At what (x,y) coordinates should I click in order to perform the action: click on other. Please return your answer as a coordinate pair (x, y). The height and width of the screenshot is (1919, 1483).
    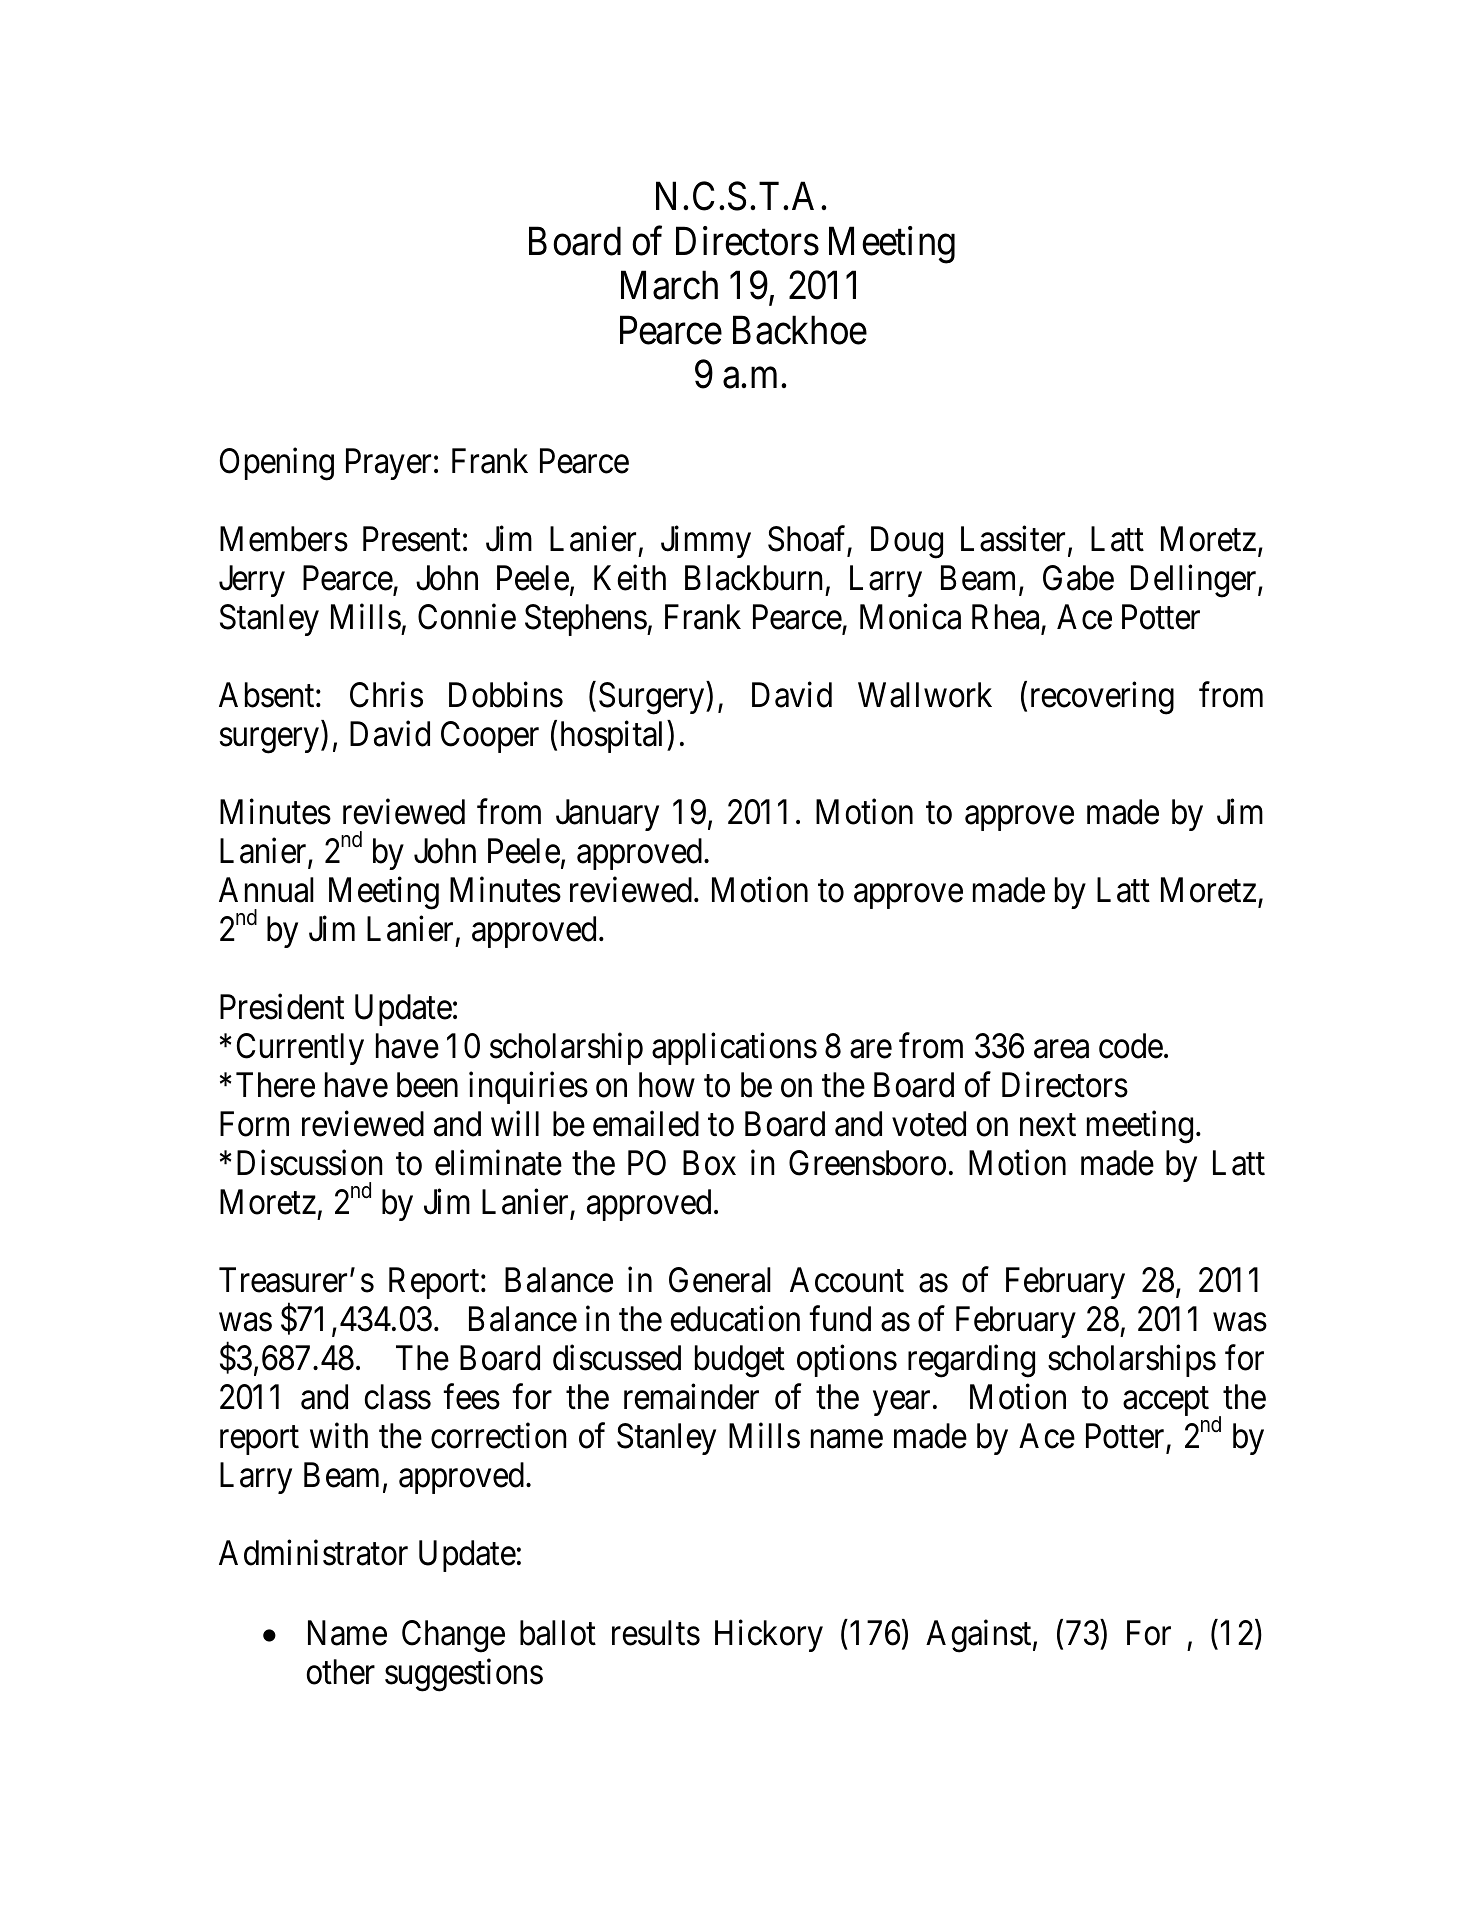
    Looking at the image, I should click on (340, 1672).
